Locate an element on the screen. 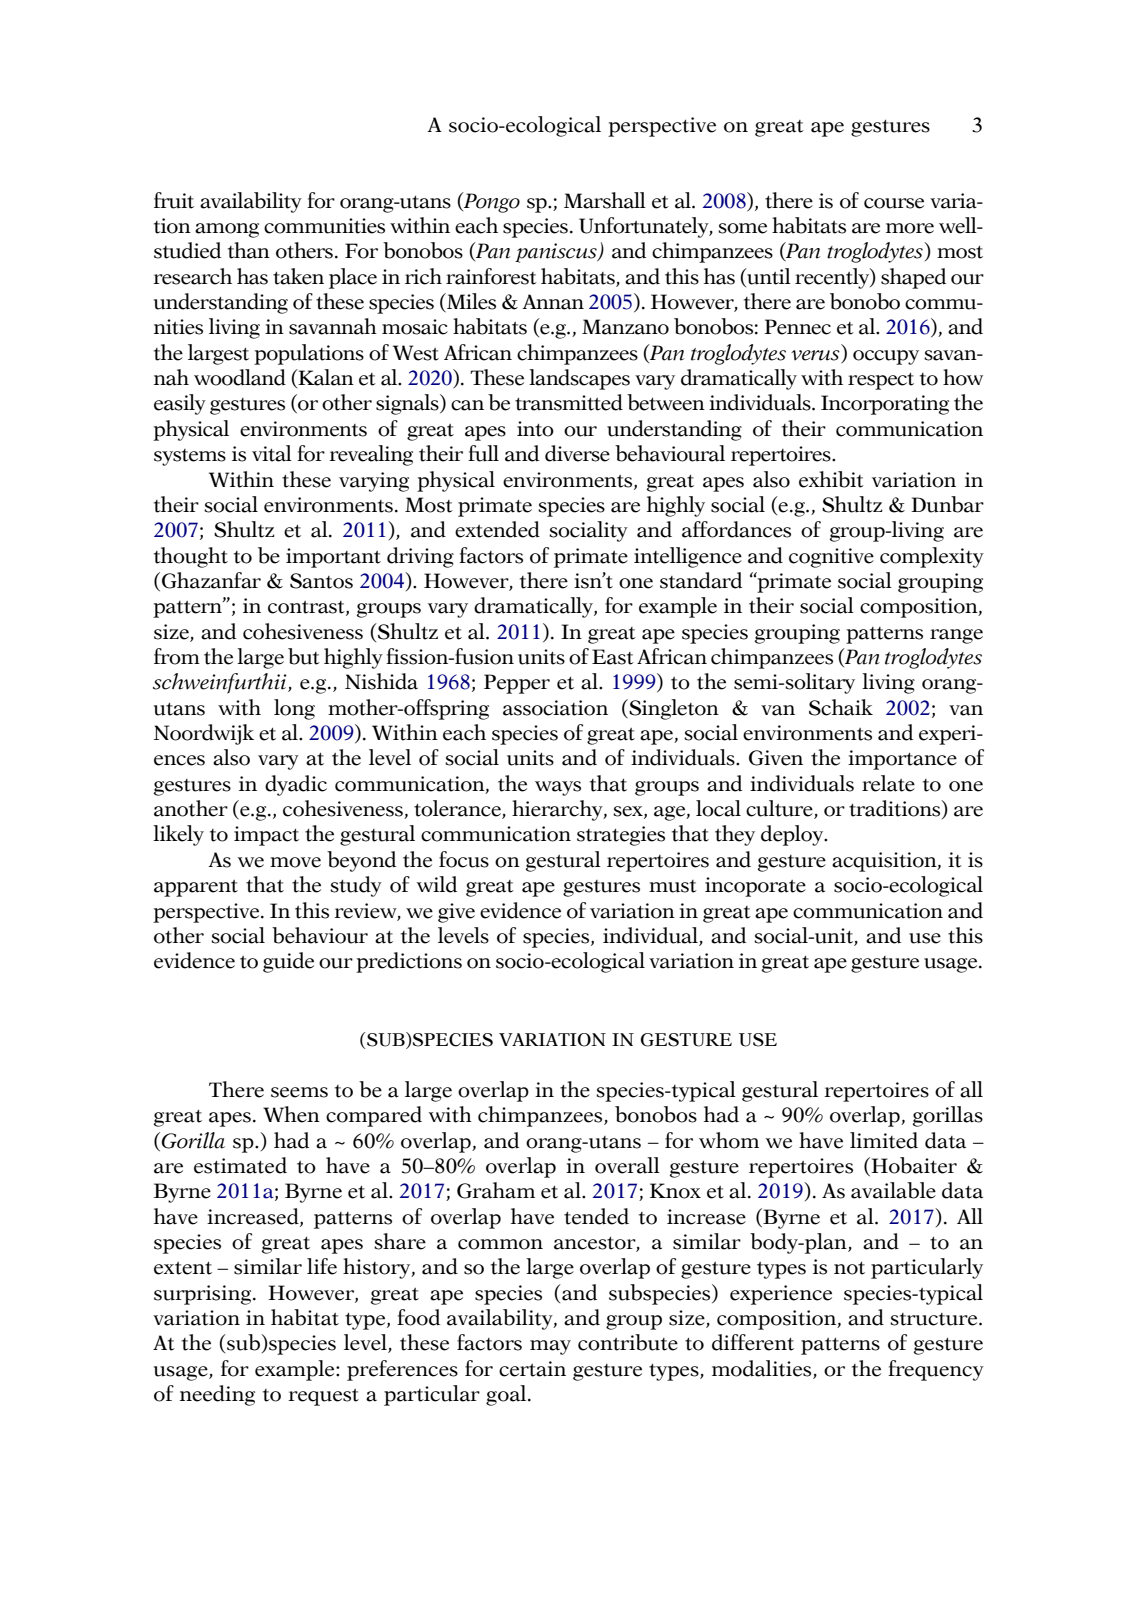 The height and width of the screenshot is (1620, 1137). East is located at coordinates (613, 657).
